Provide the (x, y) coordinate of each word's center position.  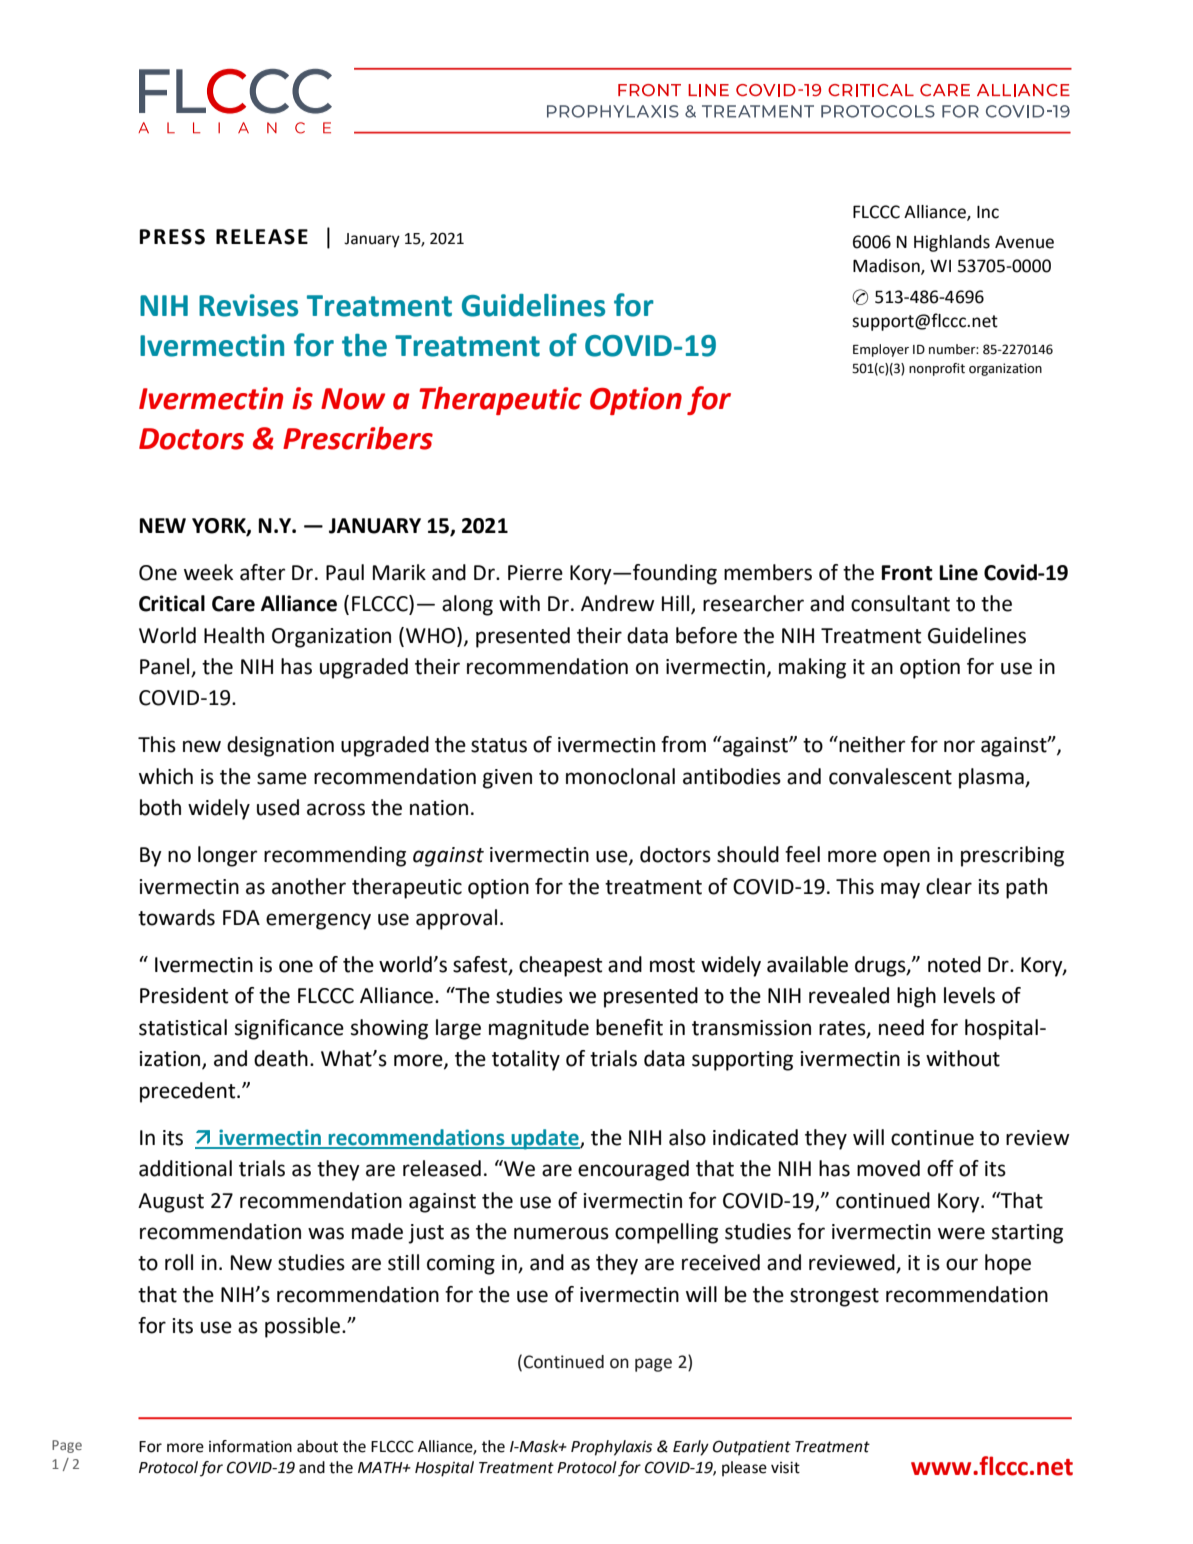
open (906, 858)
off (940, 1168)
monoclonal (620, 776)
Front (907, 573)
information (250, 1446)
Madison (887, 266)
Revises (248, 305)
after (263, 572)
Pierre (535, 573)
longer (228, 856)
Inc (988, 212)
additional (185, 1168)
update (545, 1139)
